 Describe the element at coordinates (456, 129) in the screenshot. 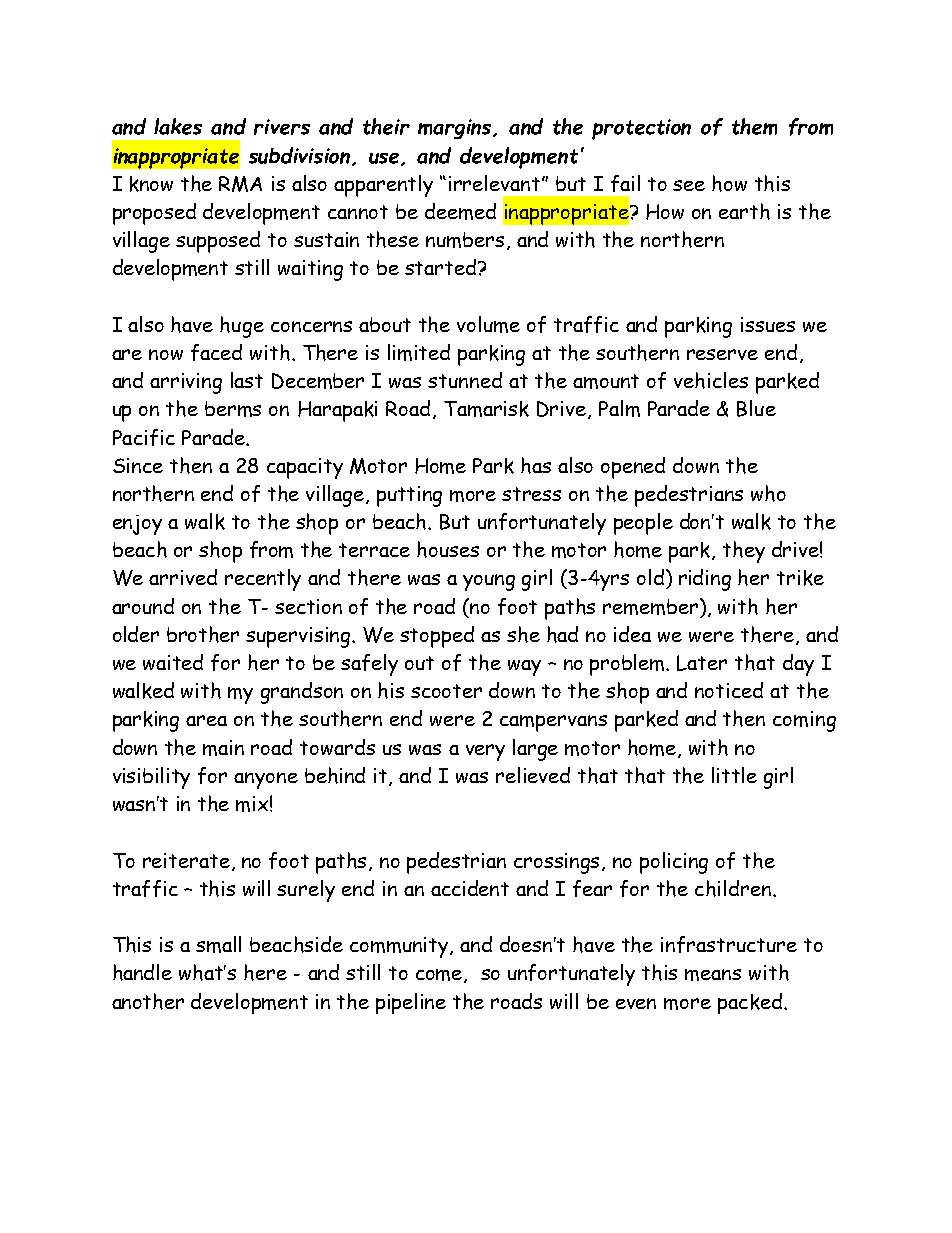

I see `margins` at that location.
